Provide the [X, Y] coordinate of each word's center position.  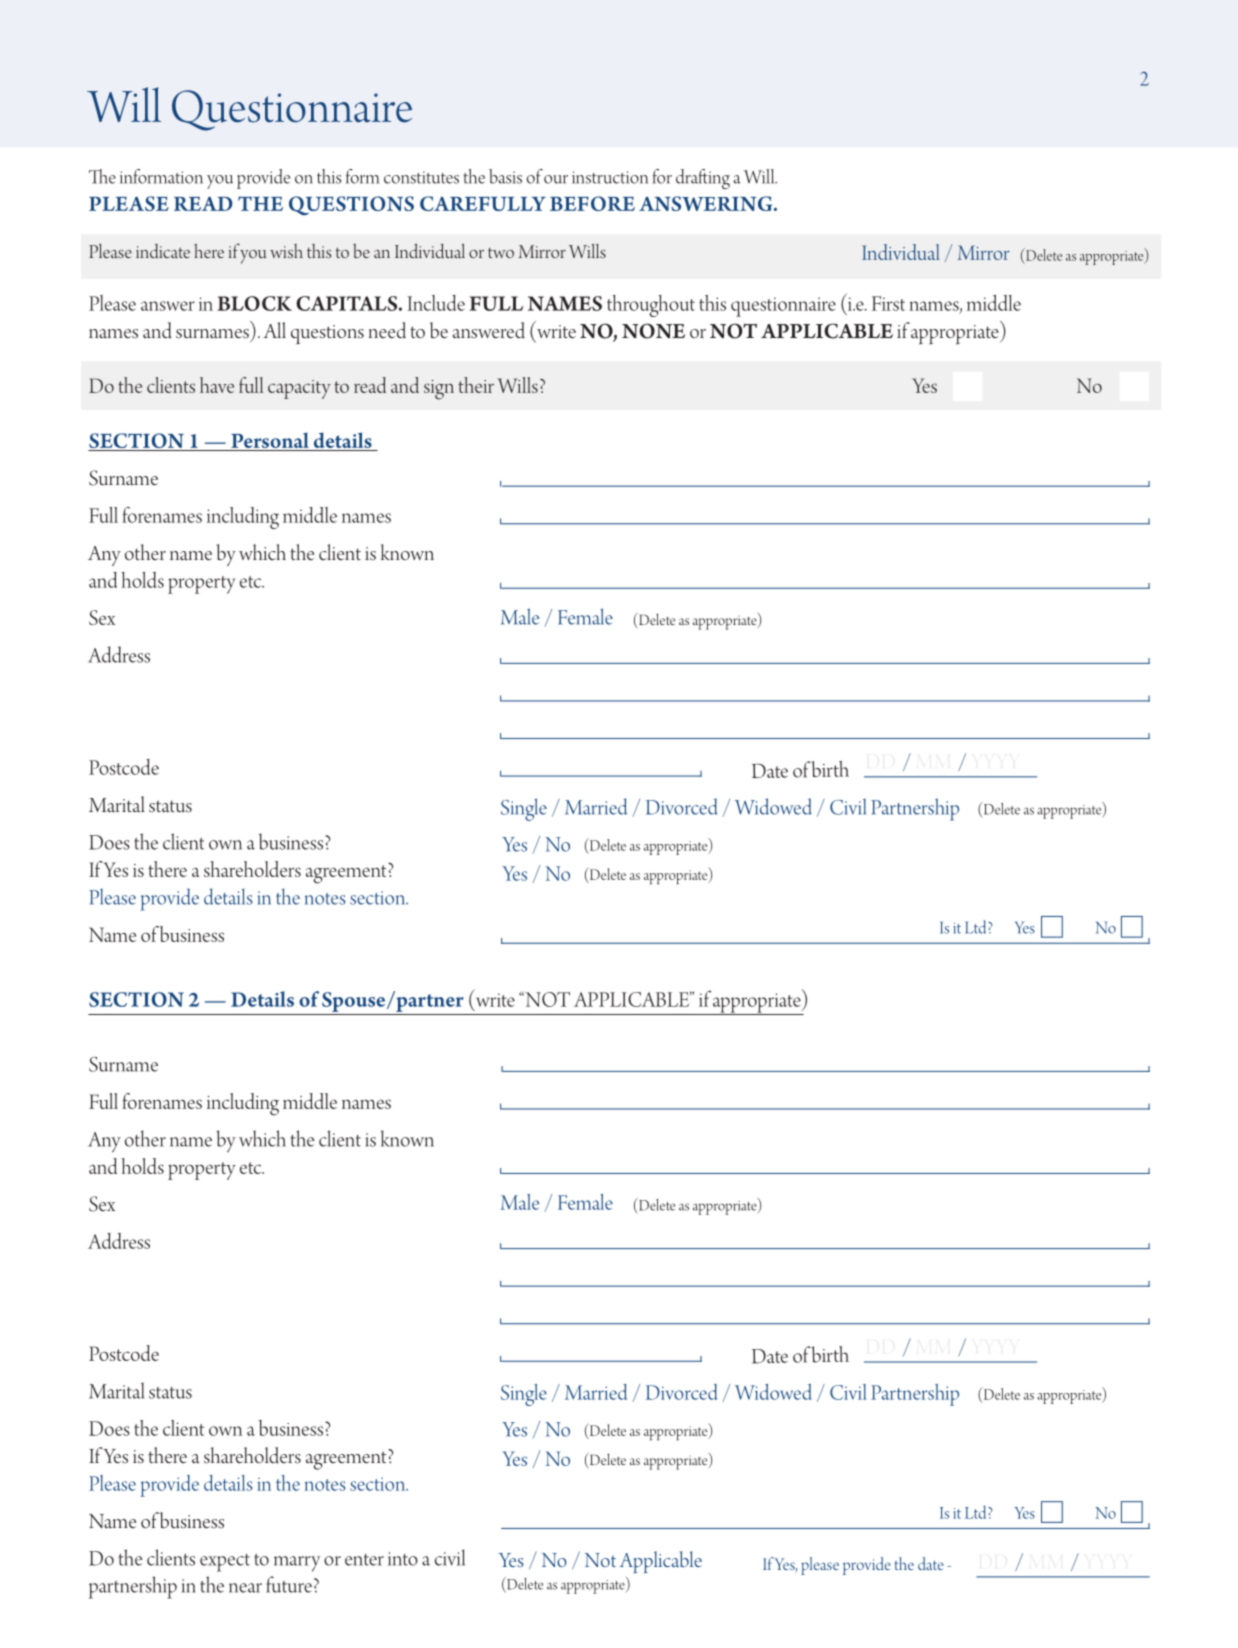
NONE [653, 331]
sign [439, 390]
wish [286, 251]
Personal [270, 440]
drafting [703, 179]
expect [225, 1563]
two [501, 253]
